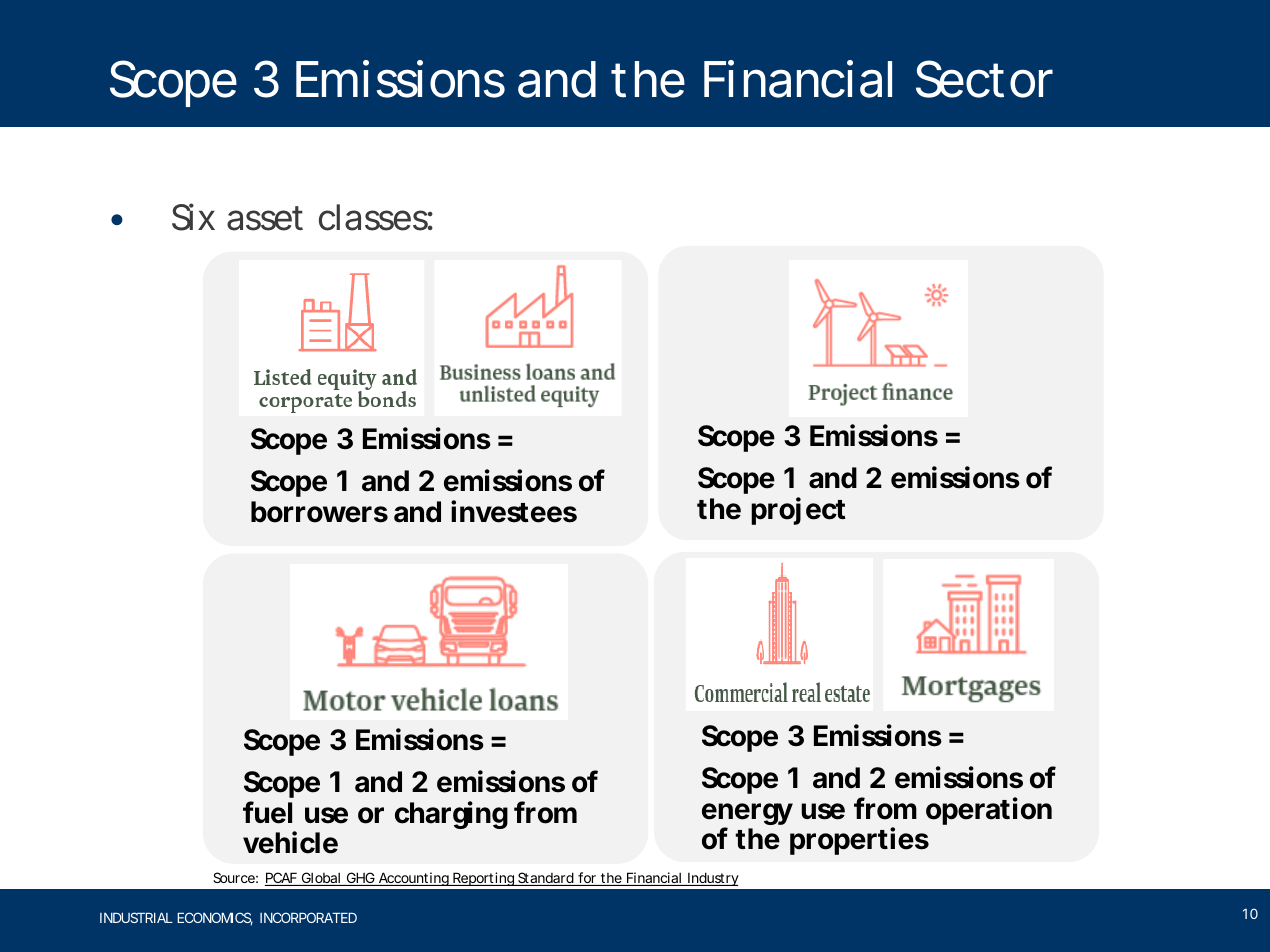  I want to click on asset, so click(265, 218).
